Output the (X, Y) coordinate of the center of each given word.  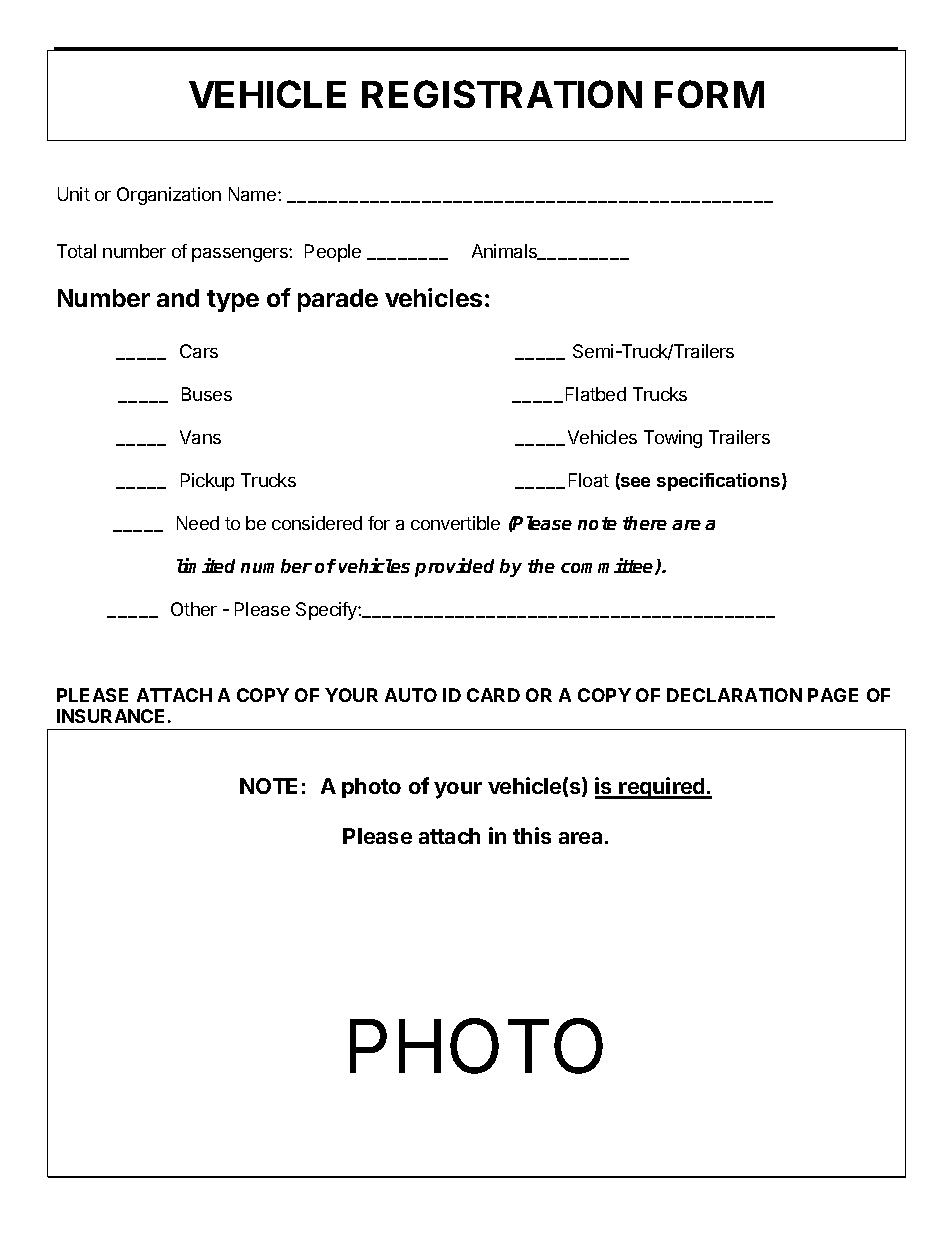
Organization (169, 196)
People (333, 253)
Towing (673, 439)
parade (338, 300)
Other (194, 609)
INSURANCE (110, 716)
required (662, 788)
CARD (493, 695)
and (178, 298)
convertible (455, 523)
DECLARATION (734, 695)
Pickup (207, 482)
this (532, 835)
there (645, 523)
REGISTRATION (502, 94)
